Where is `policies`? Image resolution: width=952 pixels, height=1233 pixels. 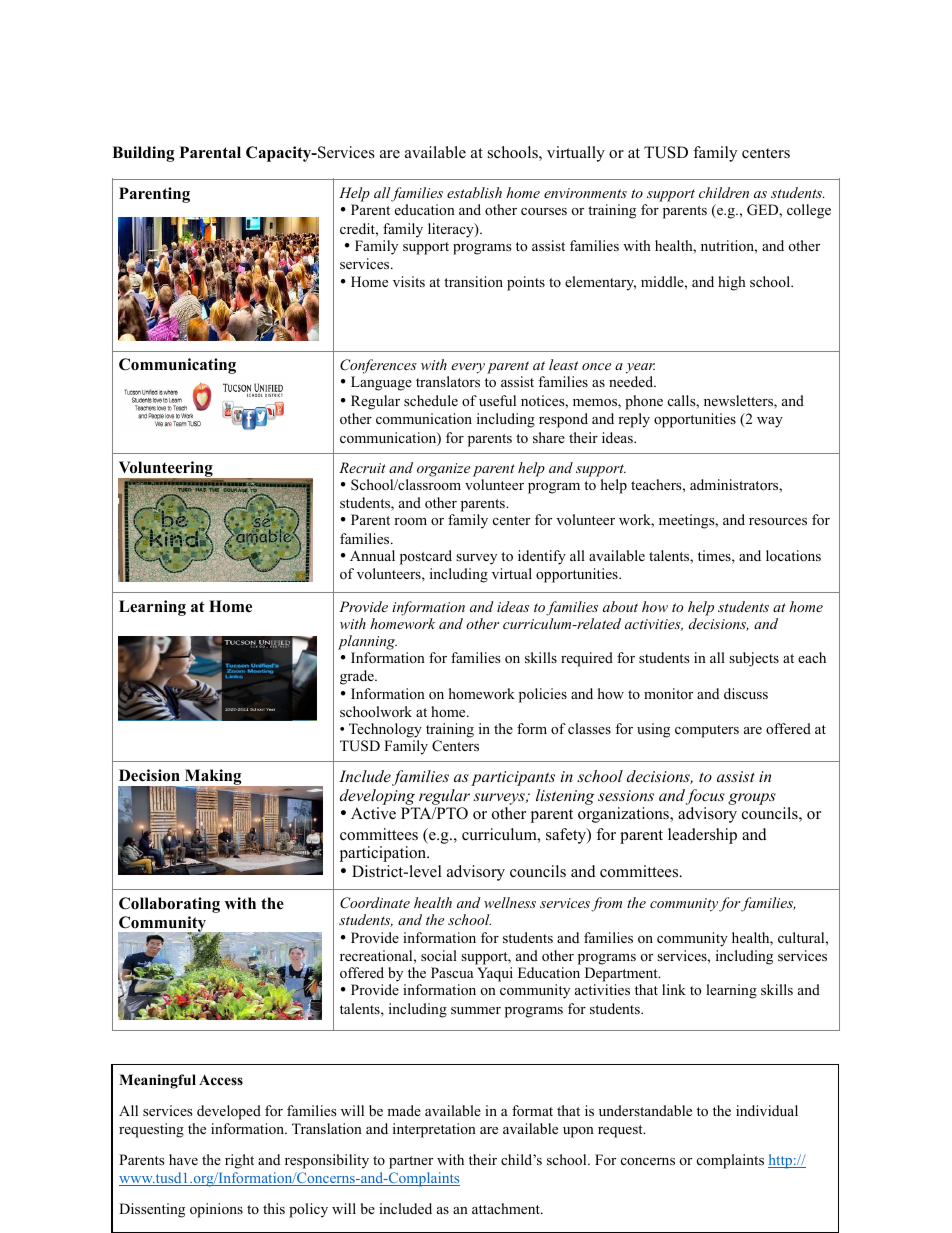 policies is located at coordinates (543, 695).
